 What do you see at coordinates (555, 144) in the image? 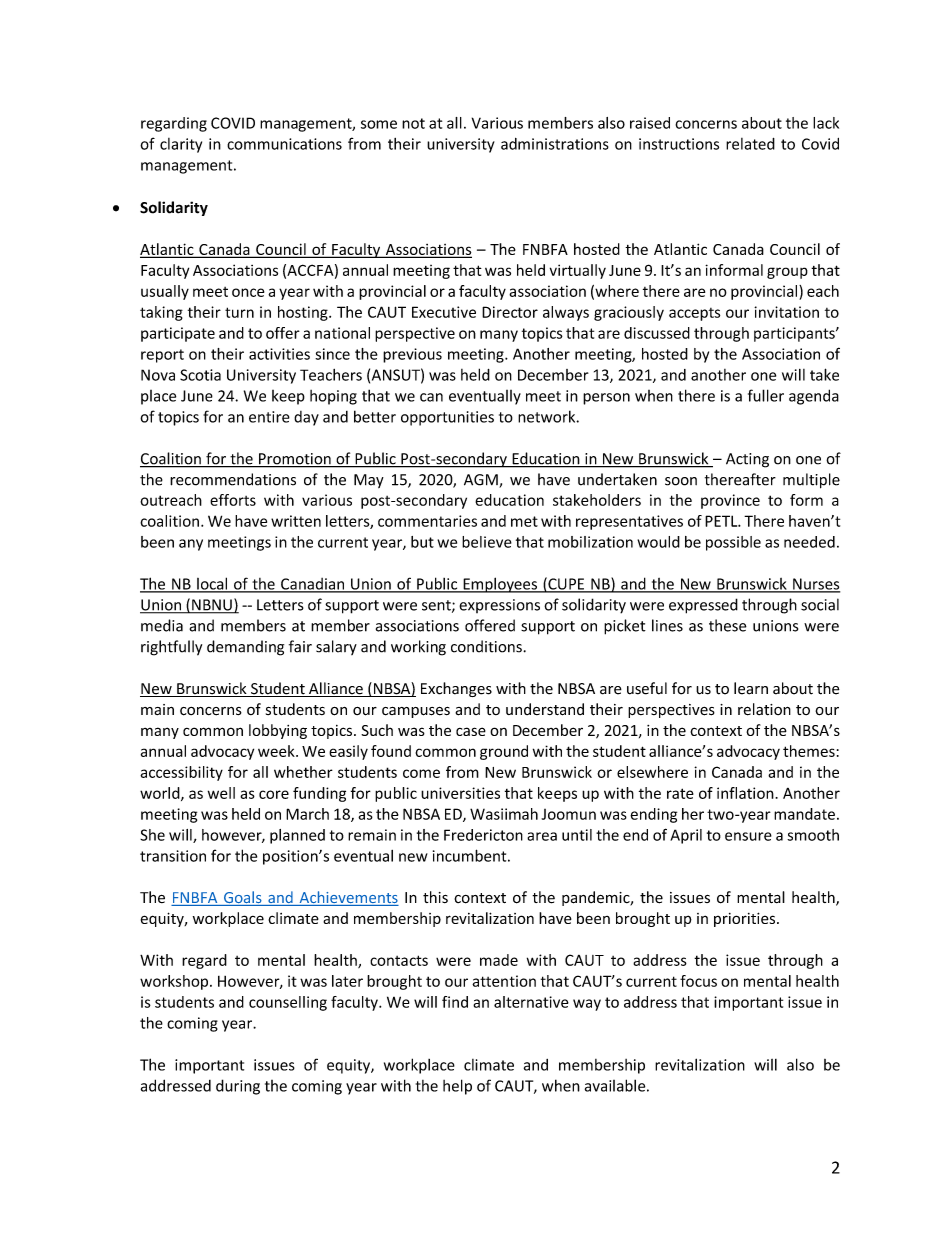
I see `administrations` at bounding box center [555, 144].
